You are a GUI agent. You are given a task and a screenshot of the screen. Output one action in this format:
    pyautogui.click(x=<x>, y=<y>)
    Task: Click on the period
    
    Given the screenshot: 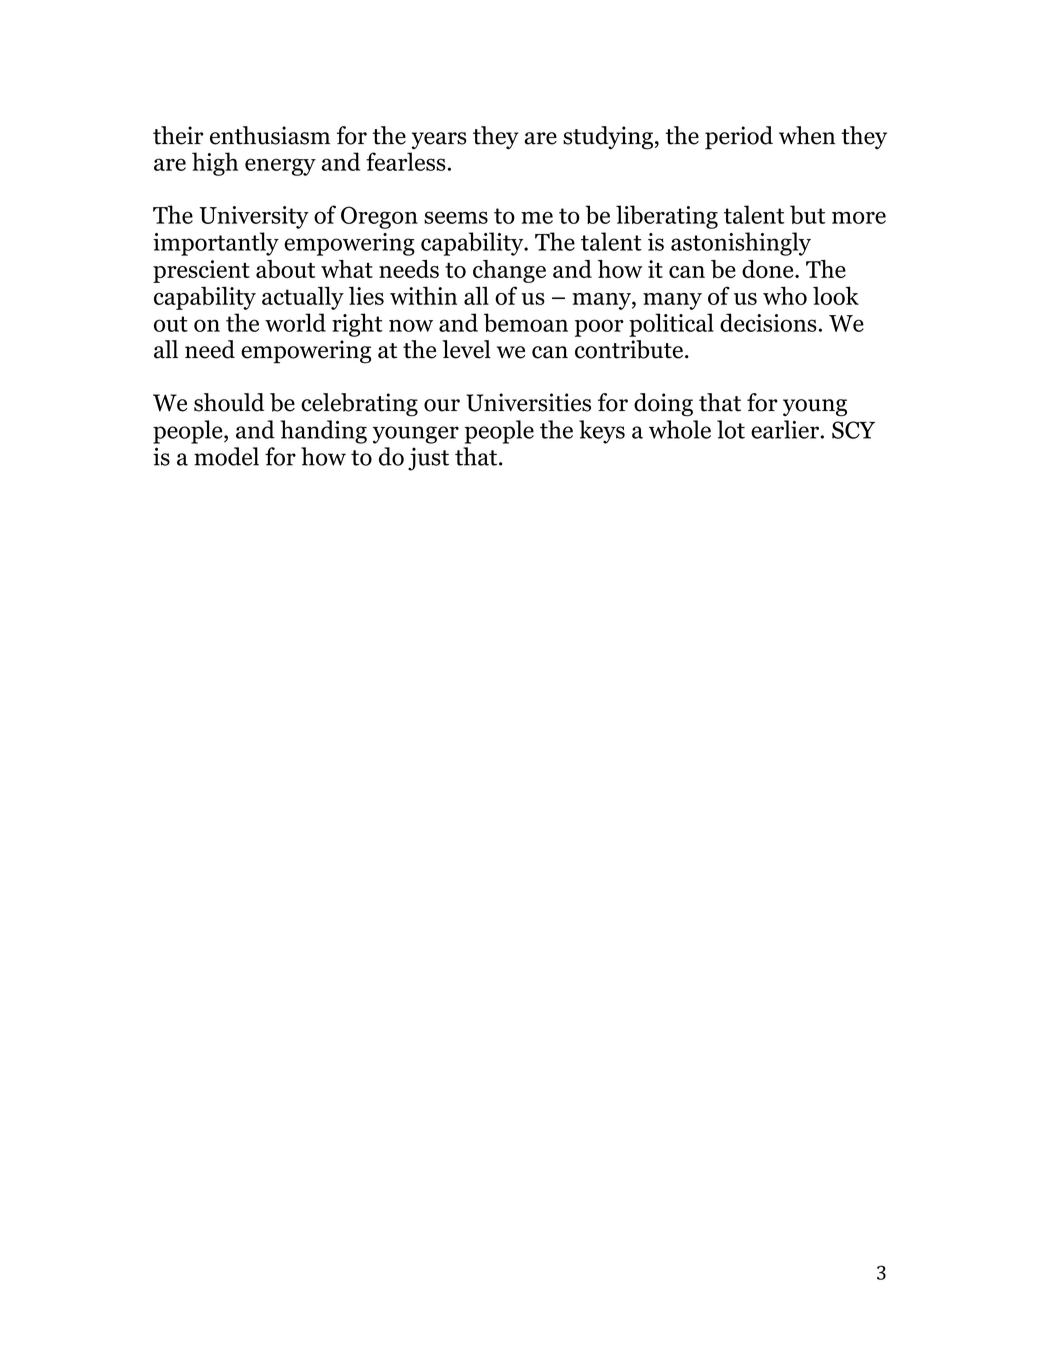 What is the action you would take?
    pyautogui.click(x=739, y=138)
